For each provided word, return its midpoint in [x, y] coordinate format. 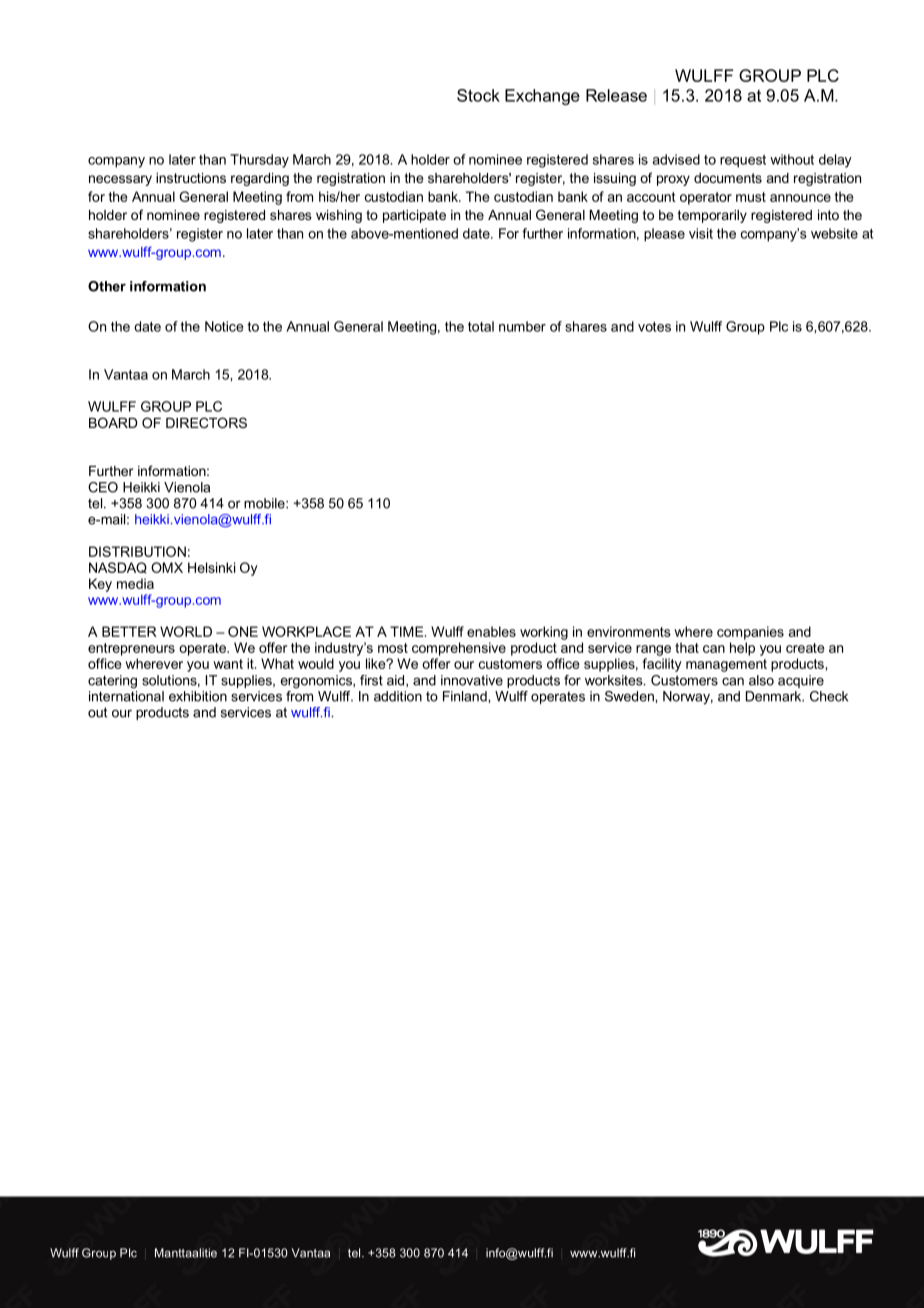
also [761, 680]
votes [654, 327]
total [481, 326]
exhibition [198, 696]
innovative [472, 680]
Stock [478, 95]
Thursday [259, 161]
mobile [265, 503]
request [743, 161]
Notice [224, 326]
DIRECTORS [206, 422]
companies [750, 633]
